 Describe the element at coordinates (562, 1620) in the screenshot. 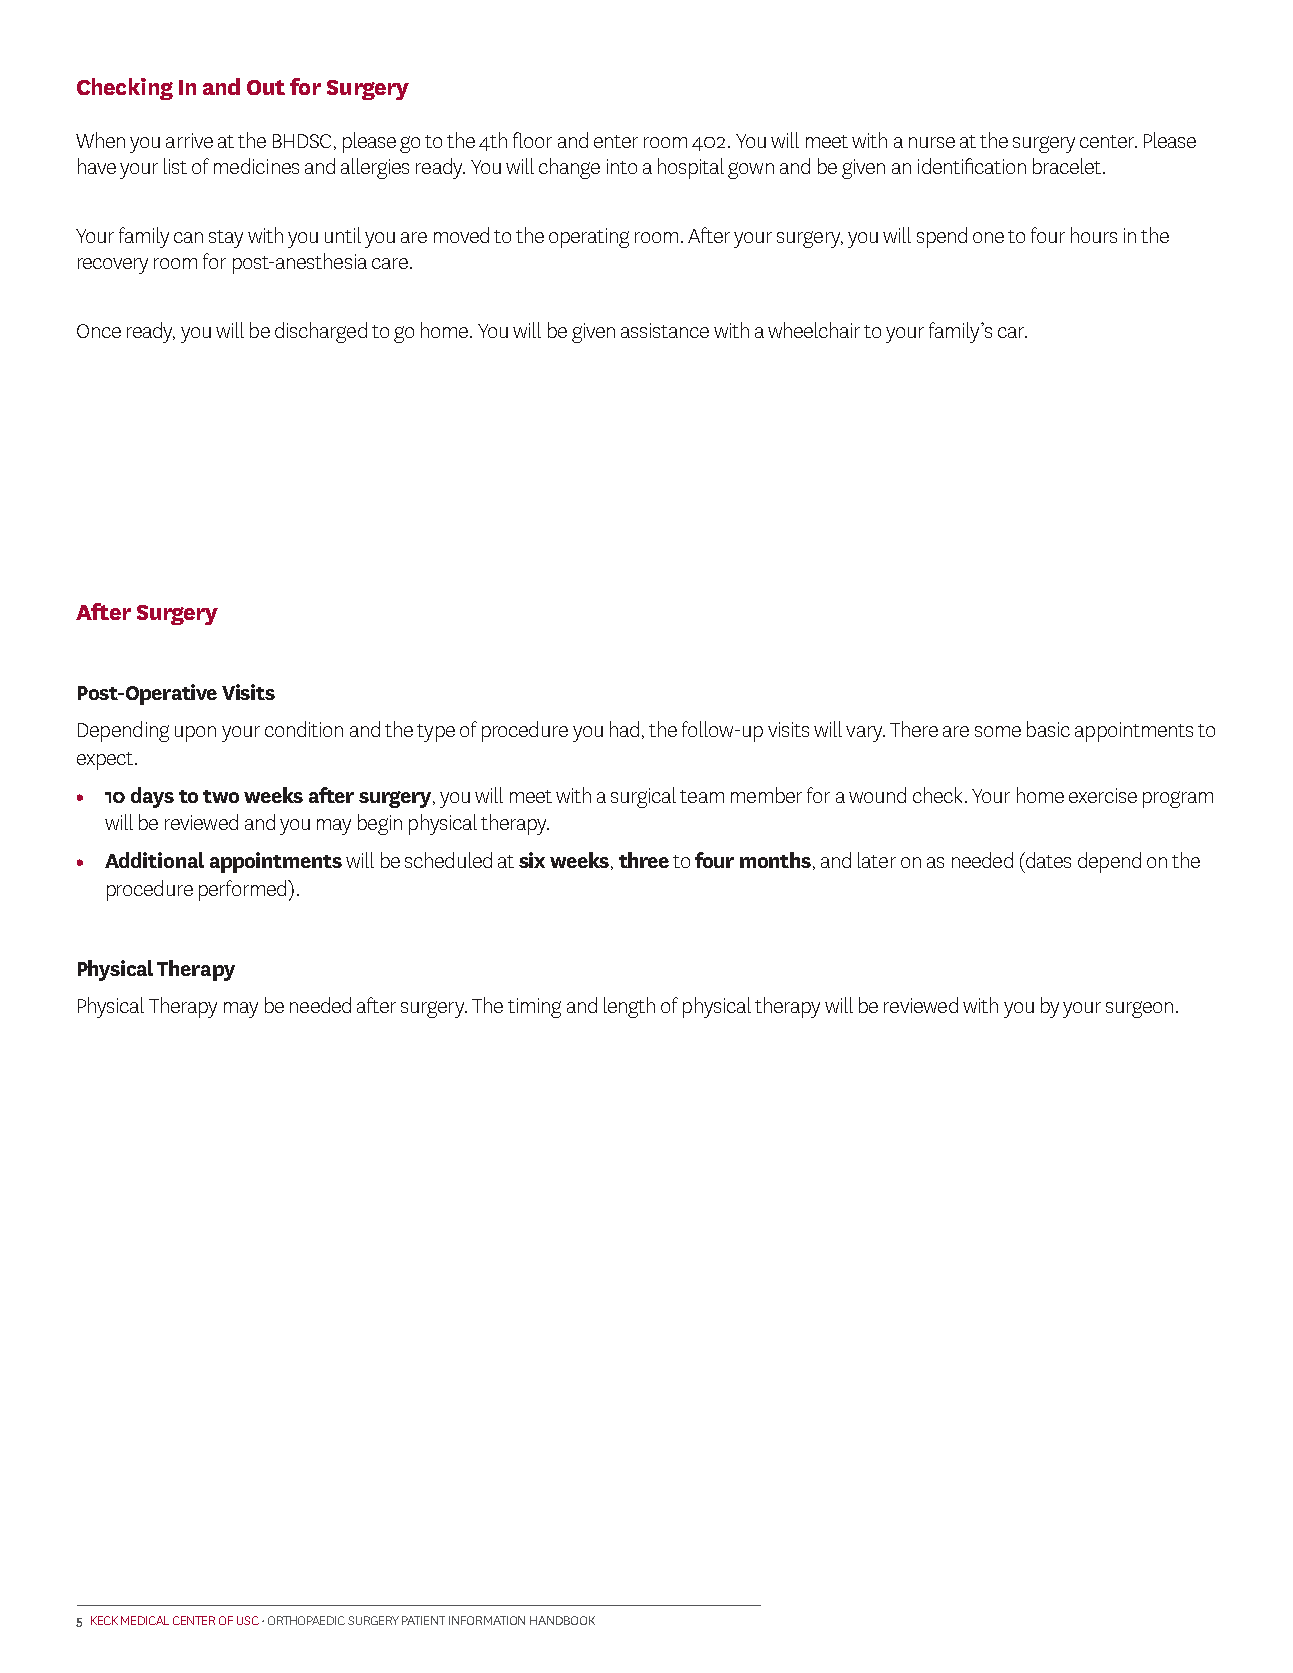

I see `HANDBOOK` at that location.
